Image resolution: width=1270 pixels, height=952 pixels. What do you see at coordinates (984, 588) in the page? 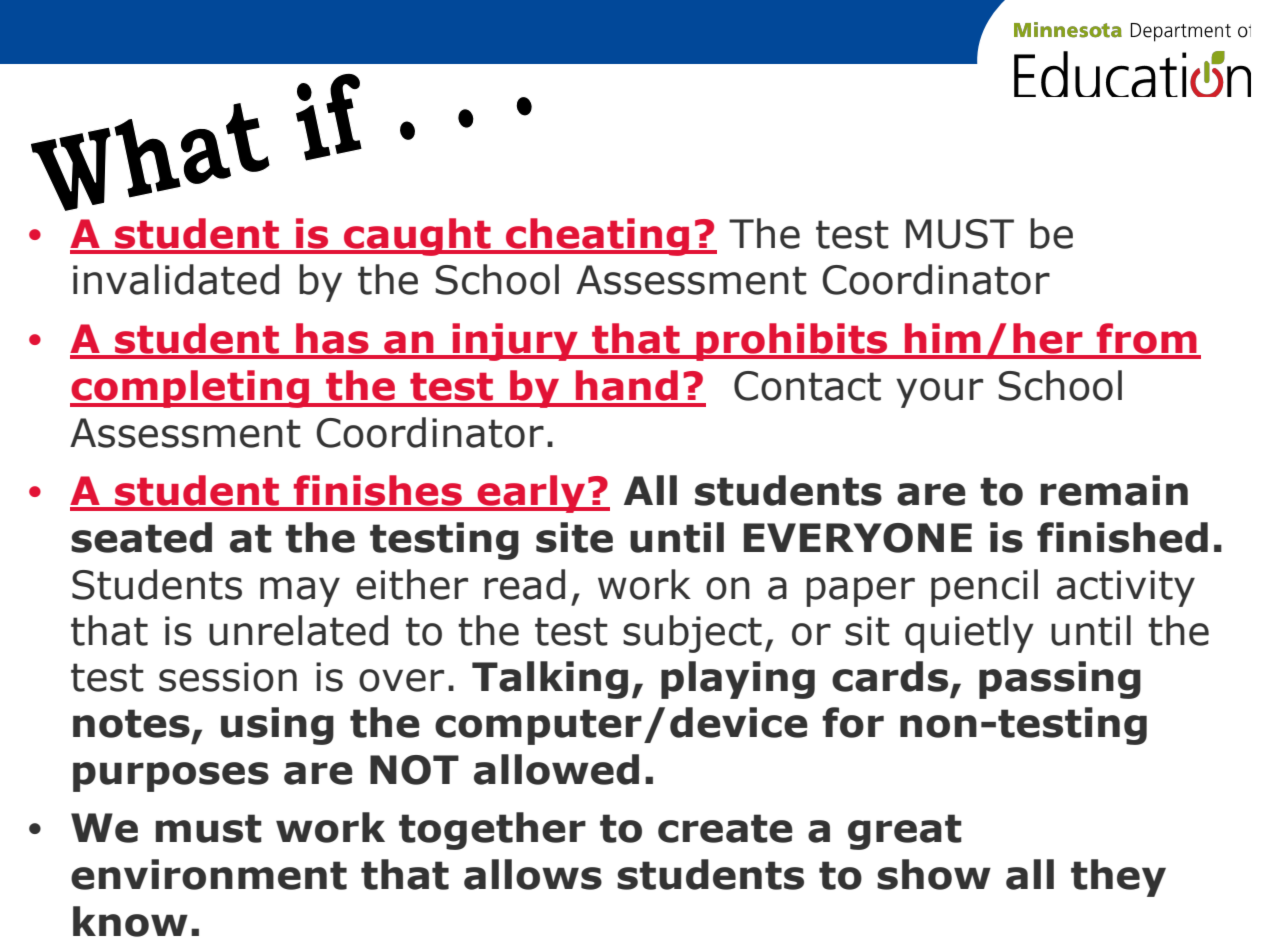
I see `pencil` at bounding box center [984, 588].
